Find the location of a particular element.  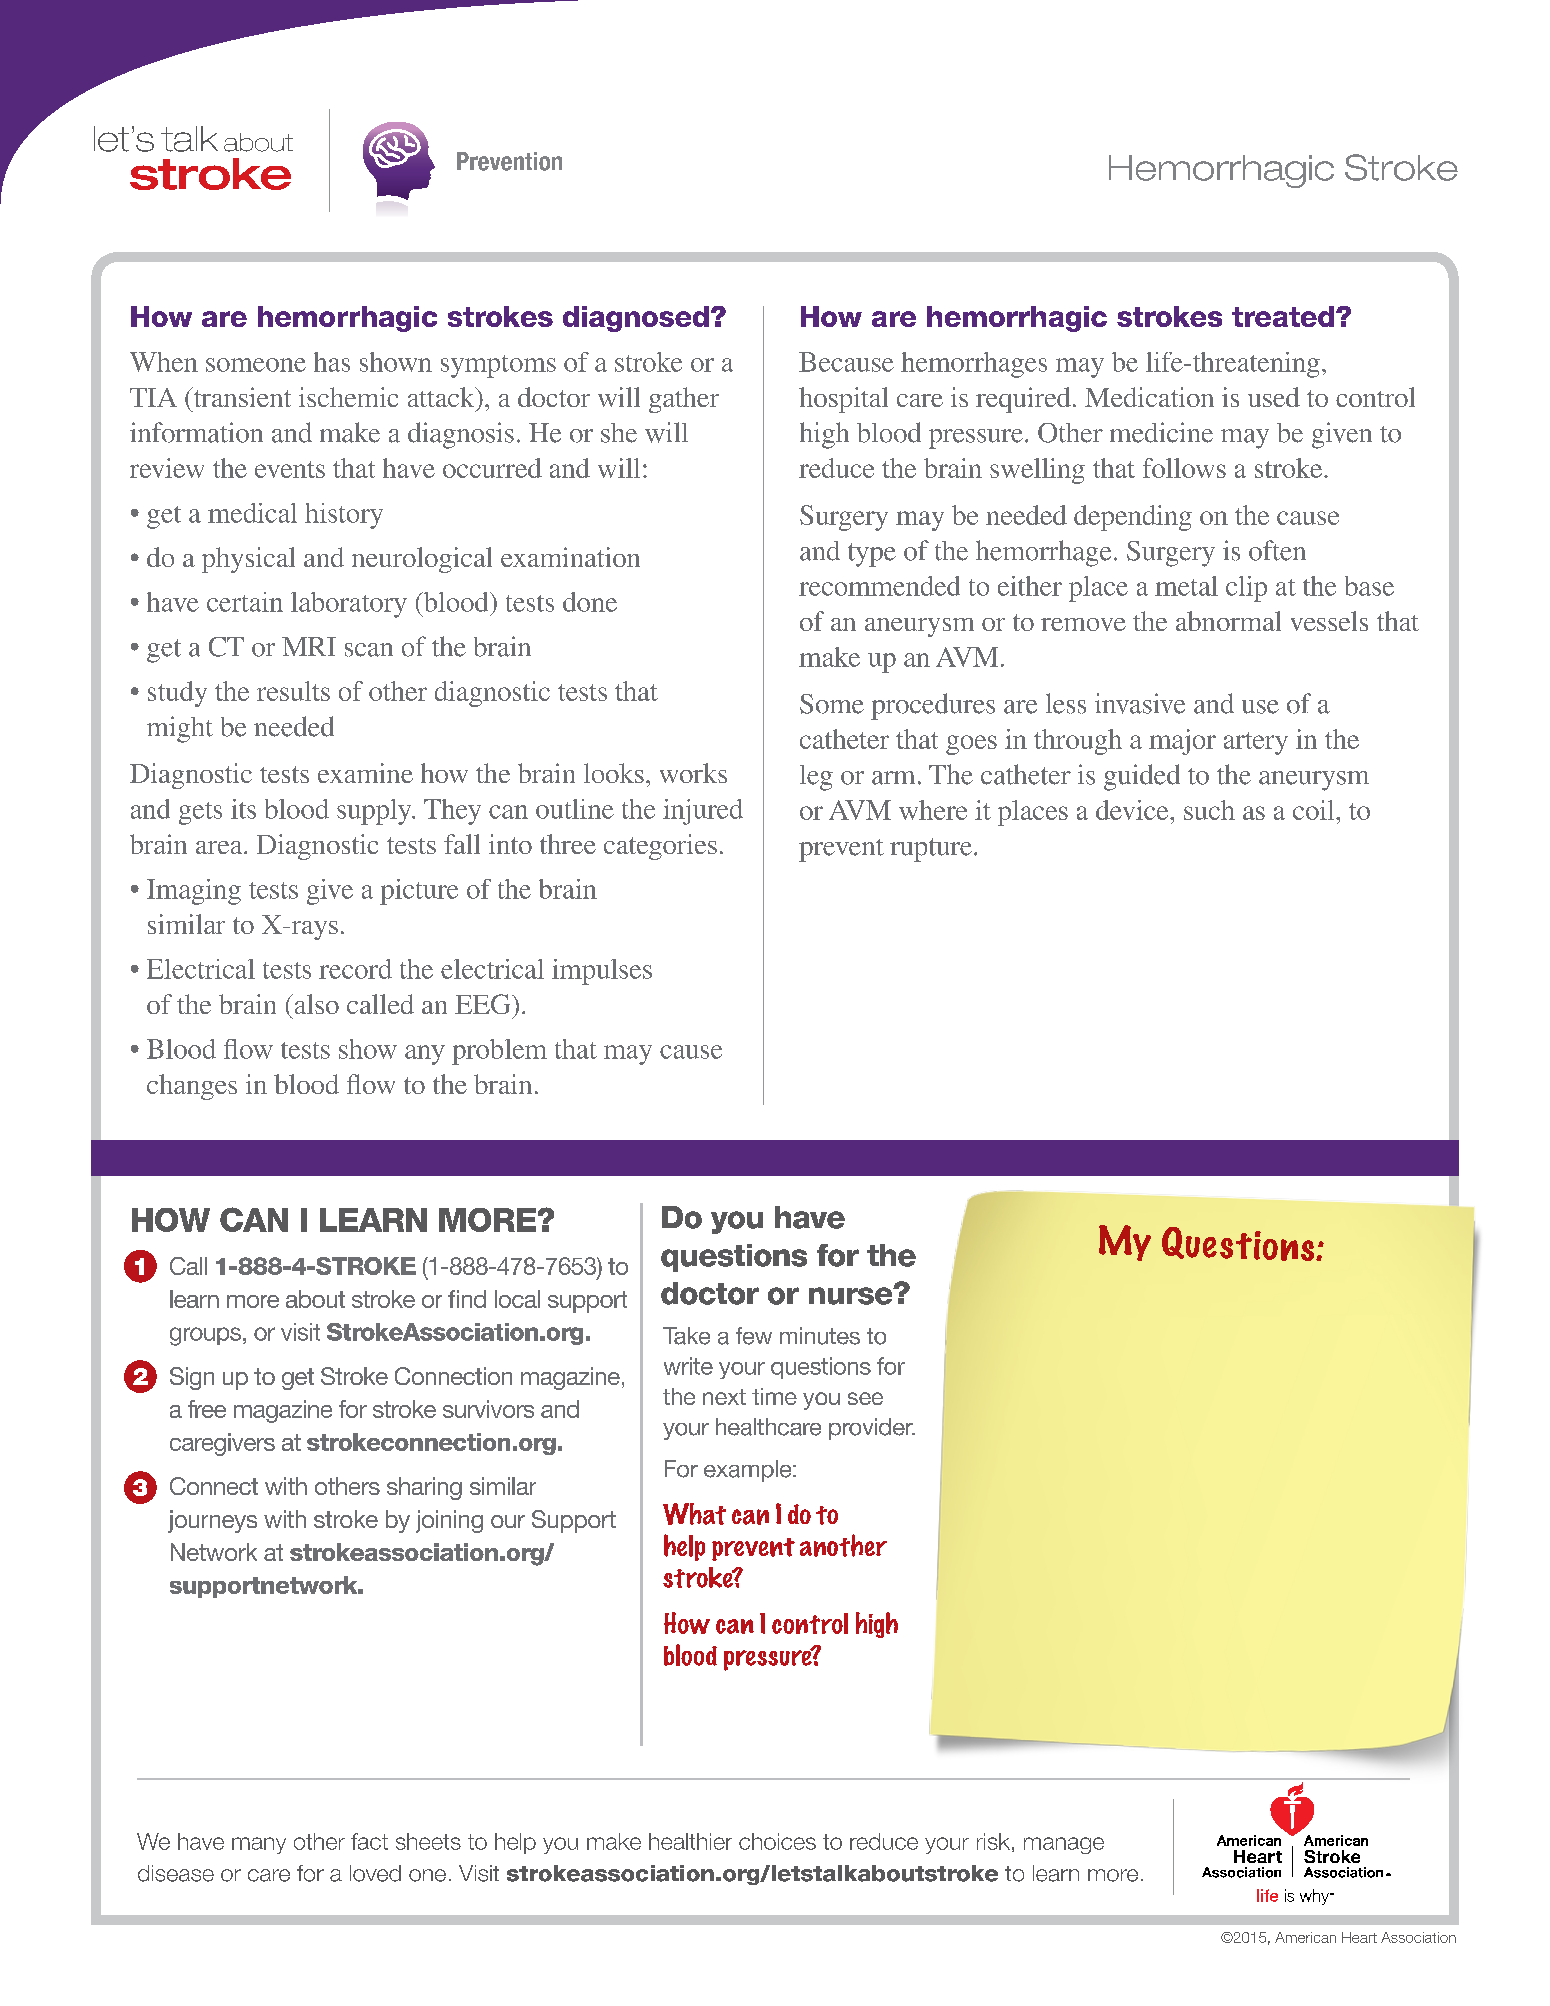

has is located at coordinates (332, 362).
